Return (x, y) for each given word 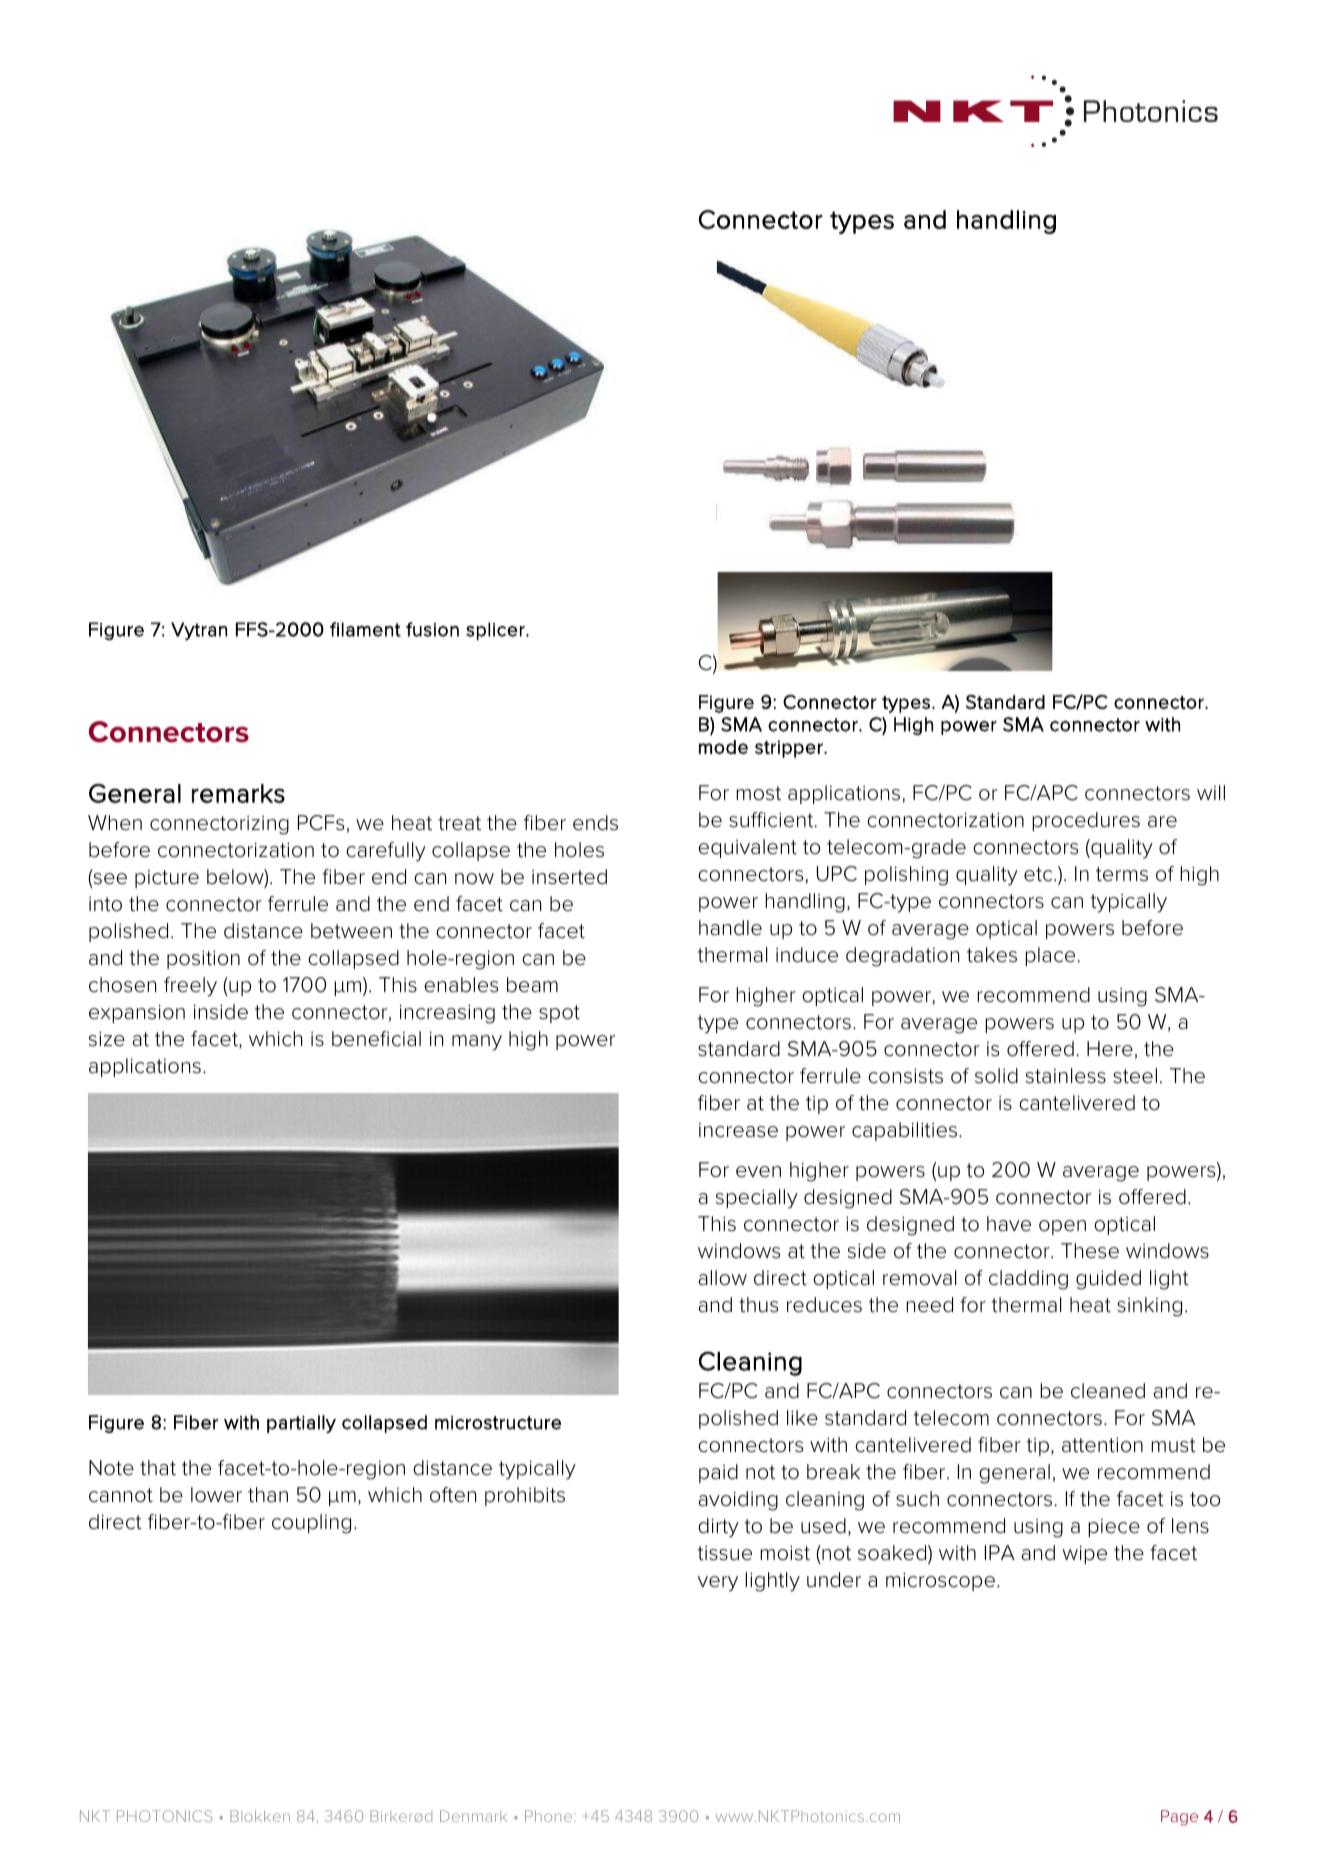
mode (723, 747)
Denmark (473, 1816)
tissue (725, 1553)
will (1211, 792)
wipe (1085, 1555)
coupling (311, 1524)
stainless (1066, 1076)
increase (738, 1130)
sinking (1149, 1307)
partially (301, 1424)
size (107, 1039)
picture (167, 879)
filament (365, 629)
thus (758, 1305)
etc (1039, 874)
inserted (569, 877)
